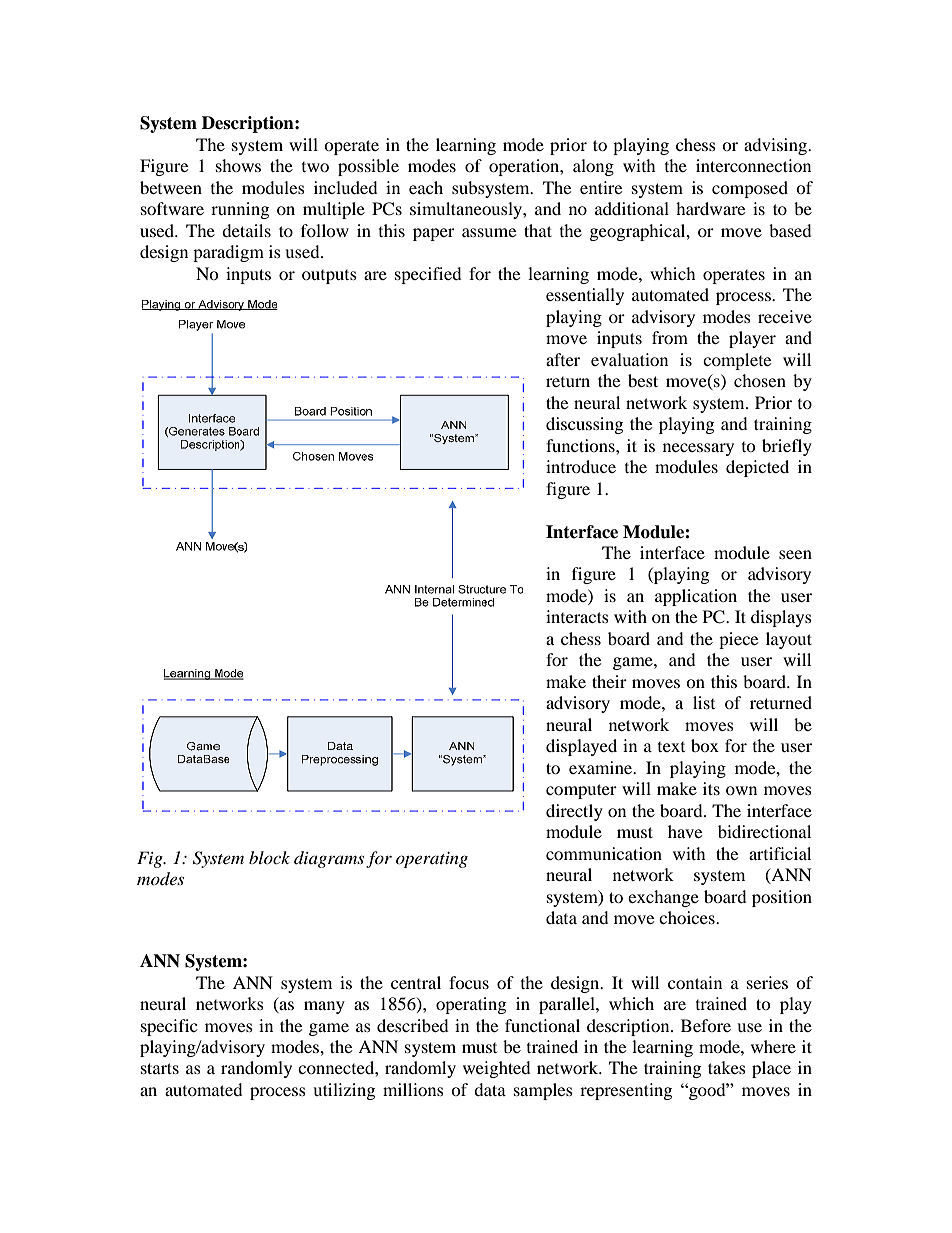 The image size is (952, 1233). Describe the element at coordinates (727, 1067) in the document. I see `takes` at that location.
